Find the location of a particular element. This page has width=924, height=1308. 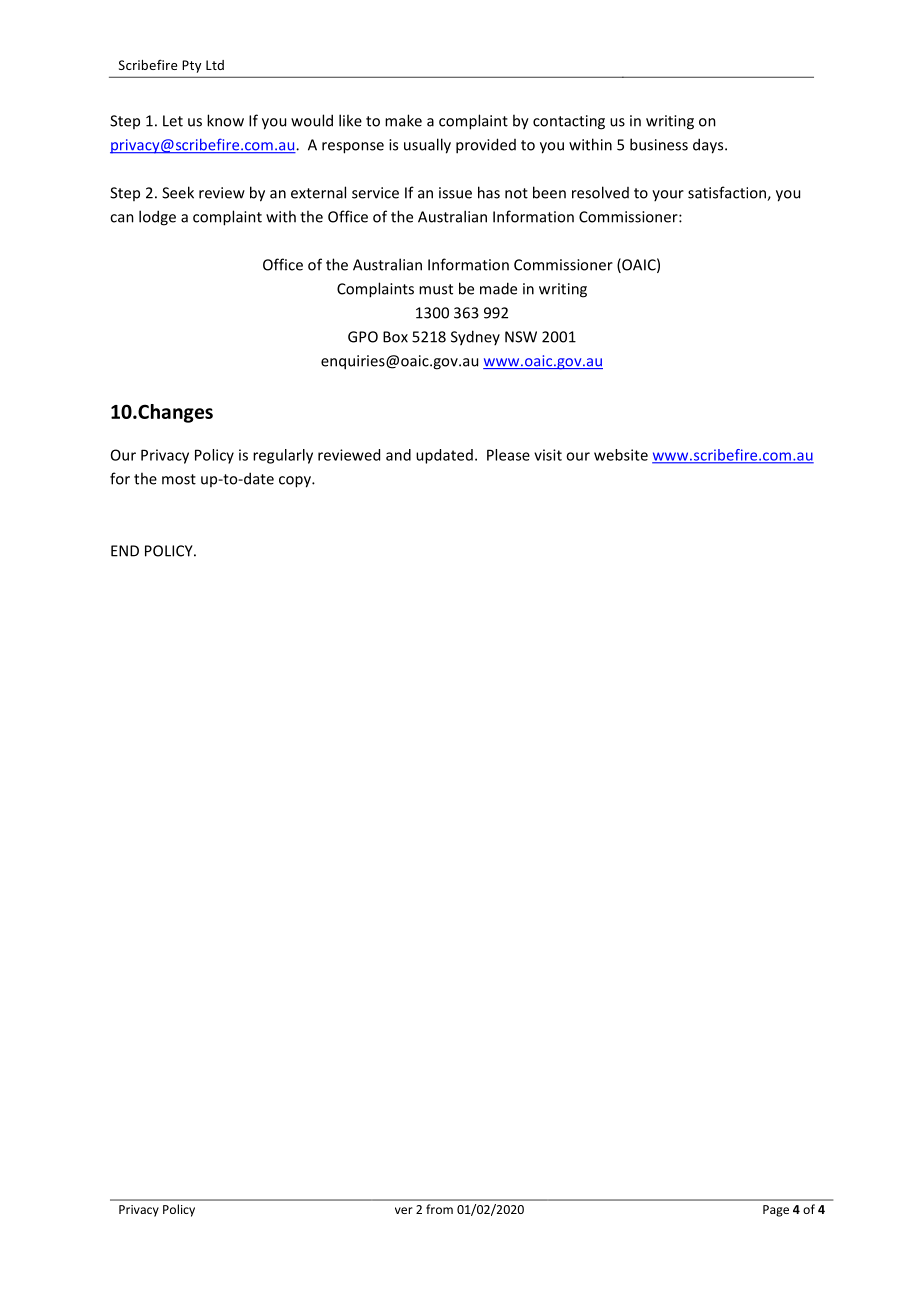

lodge is located at coordinates (157, 218).
